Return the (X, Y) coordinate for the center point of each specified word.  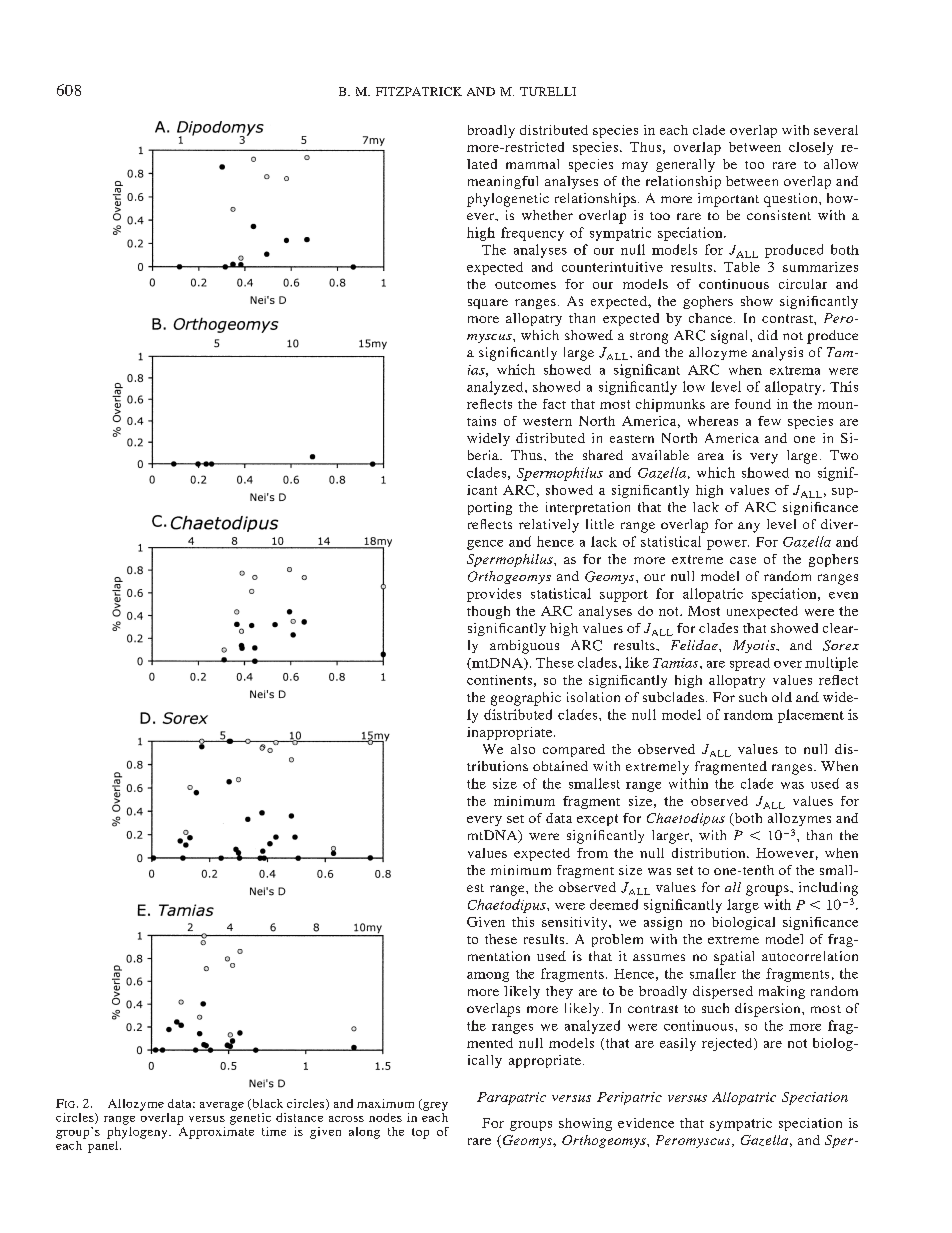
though (488, 612)
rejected (728, 1044)
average (222, 1106)
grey (434, 1105)
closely (811, 148)
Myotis (755, 646)
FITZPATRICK (419, 91)
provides (494, 595)
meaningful (503, 182)
